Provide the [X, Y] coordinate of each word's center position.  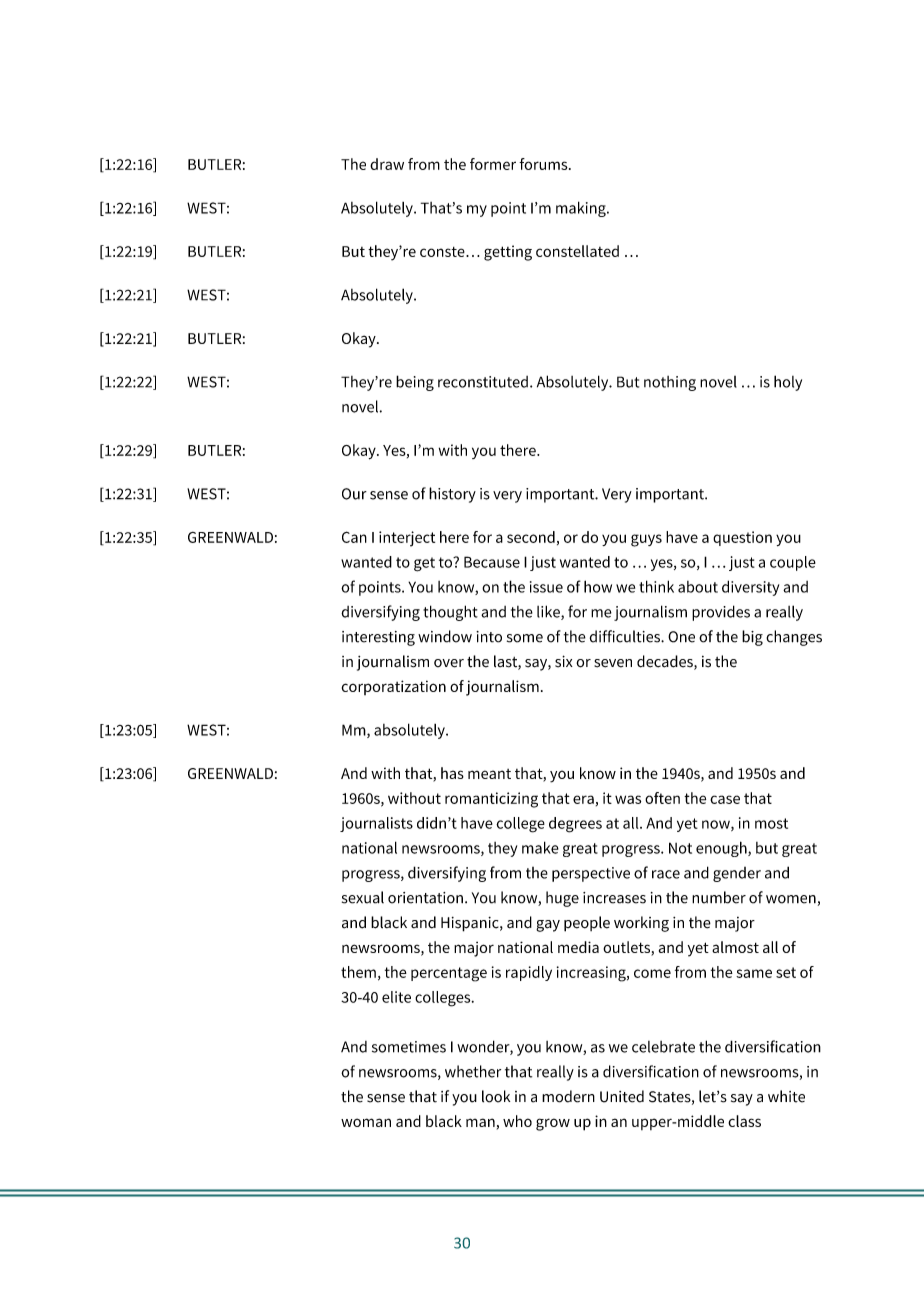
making [582, 209]
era [583, 799]
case [725, 799]
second [531, 537]
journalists [376, 824]
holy [788, 383]
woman [366, 1122]
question [742, 538]
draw [387, 164]
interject [407, 539]
